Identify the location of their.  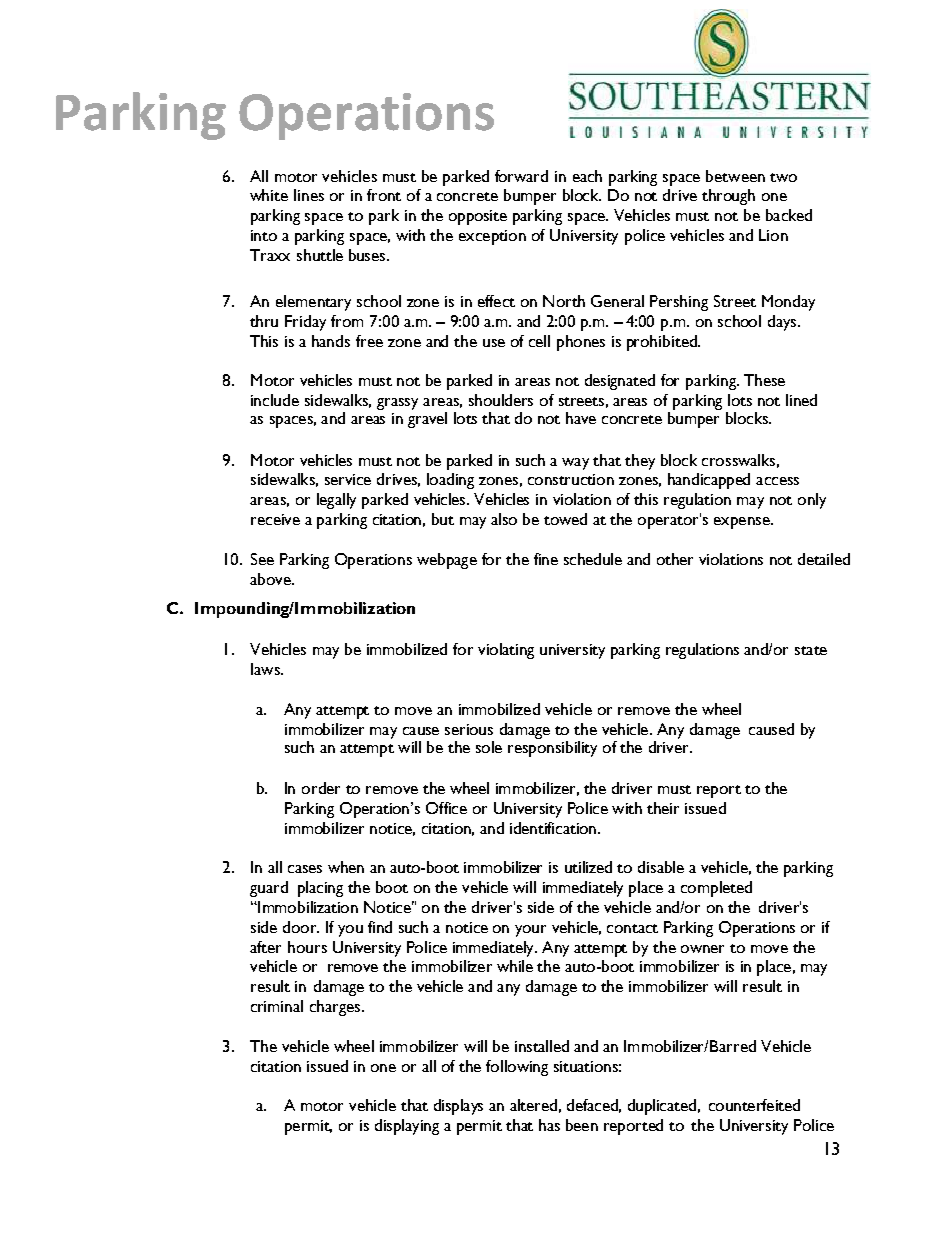
(663, 808).
